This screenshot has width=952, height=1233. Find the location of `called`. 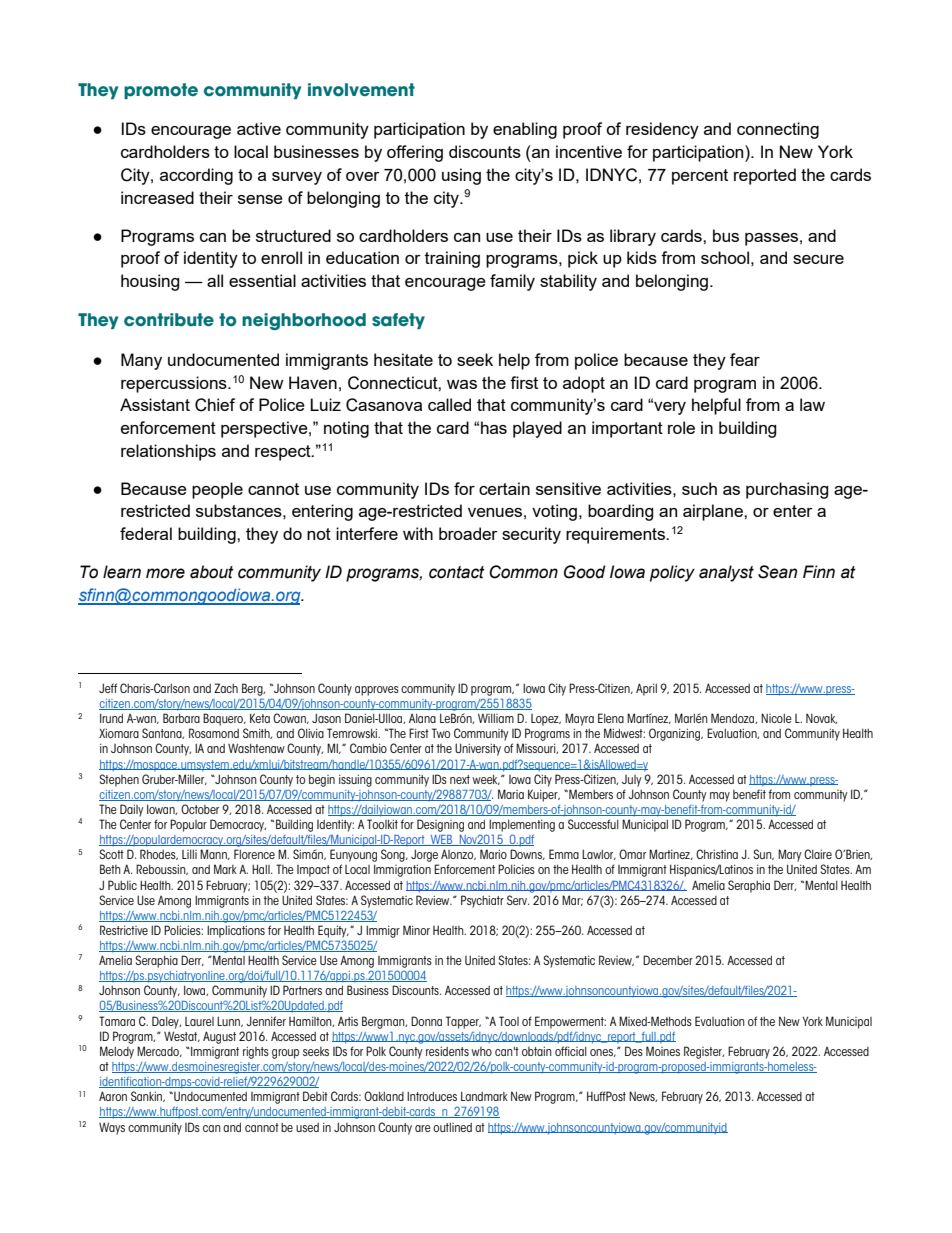

called is located at coordinates (449, 404).
